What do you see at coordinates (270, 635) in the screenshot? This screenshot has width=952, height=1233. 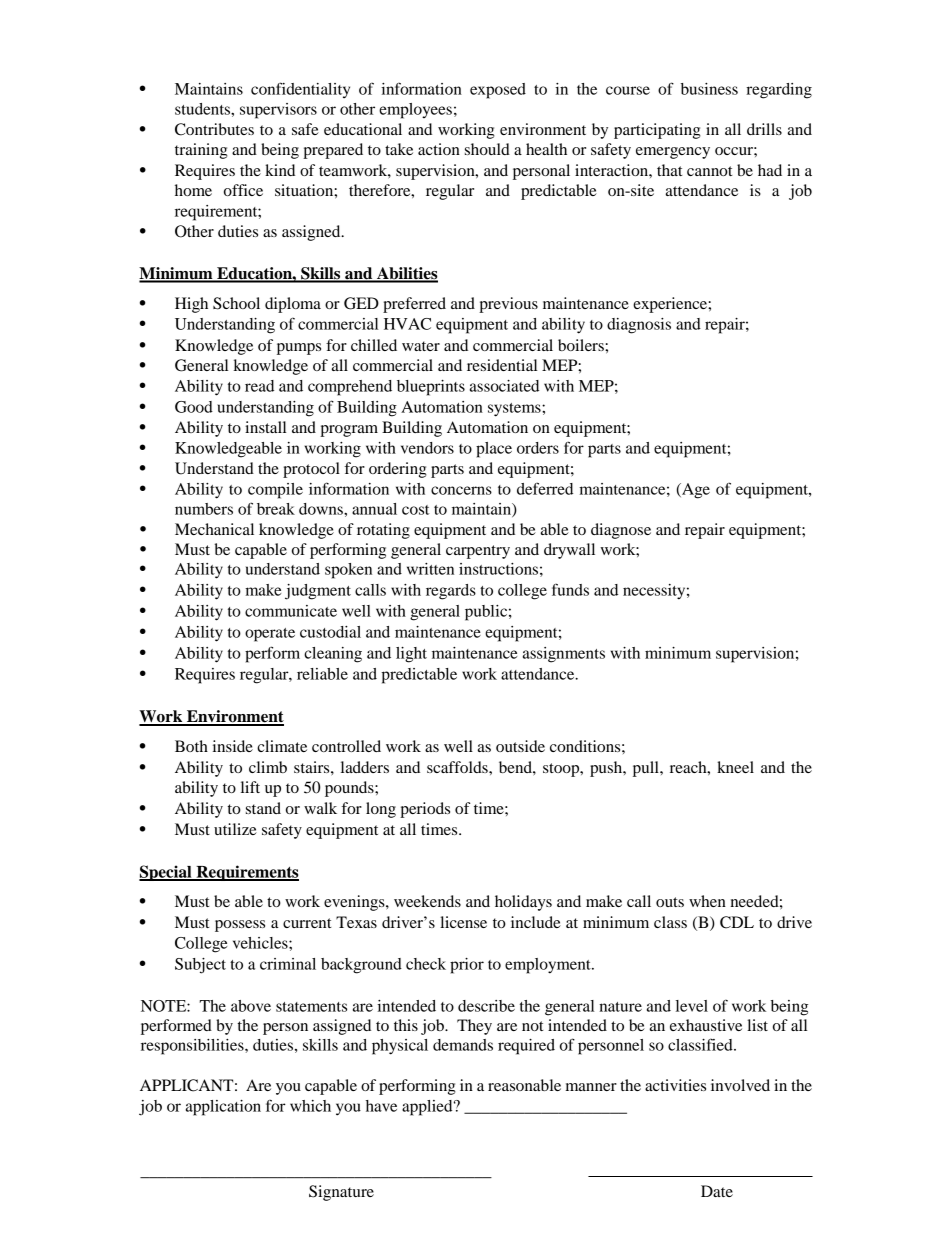 I see `operate` at bounding box center [270, 635].
